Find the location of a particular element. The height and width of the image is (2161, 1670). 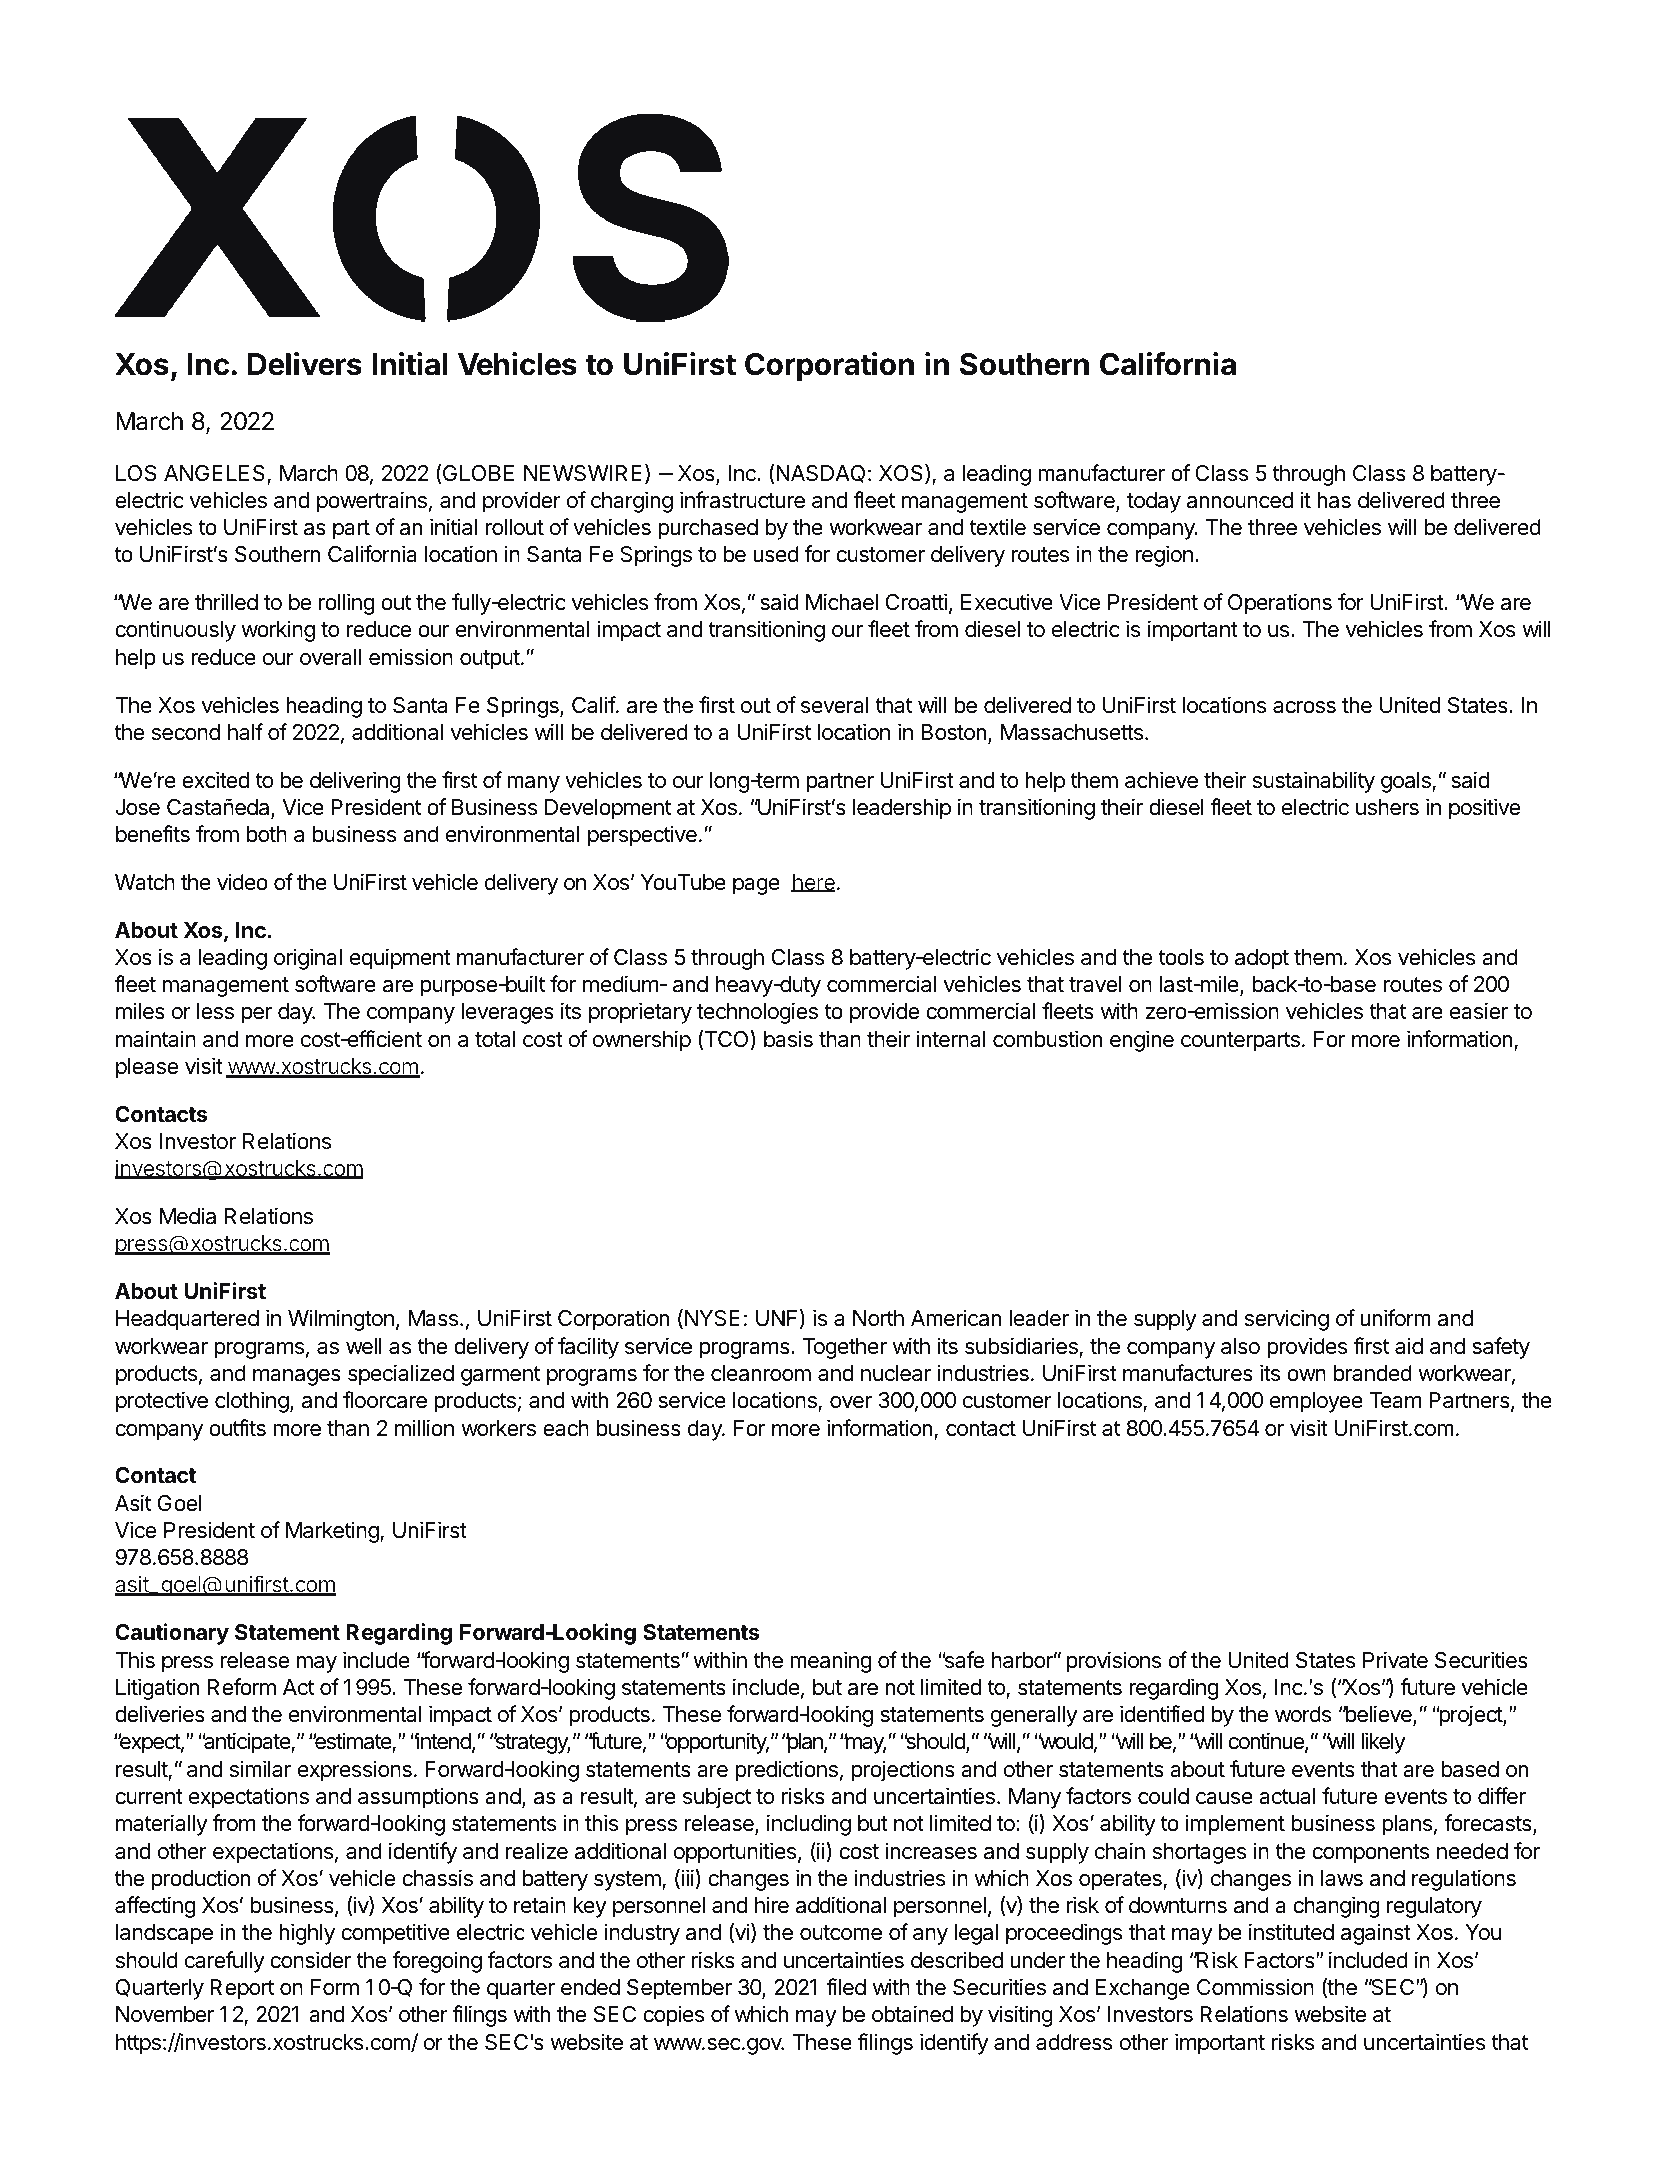

Media is located at coordinates (188, 1216).
